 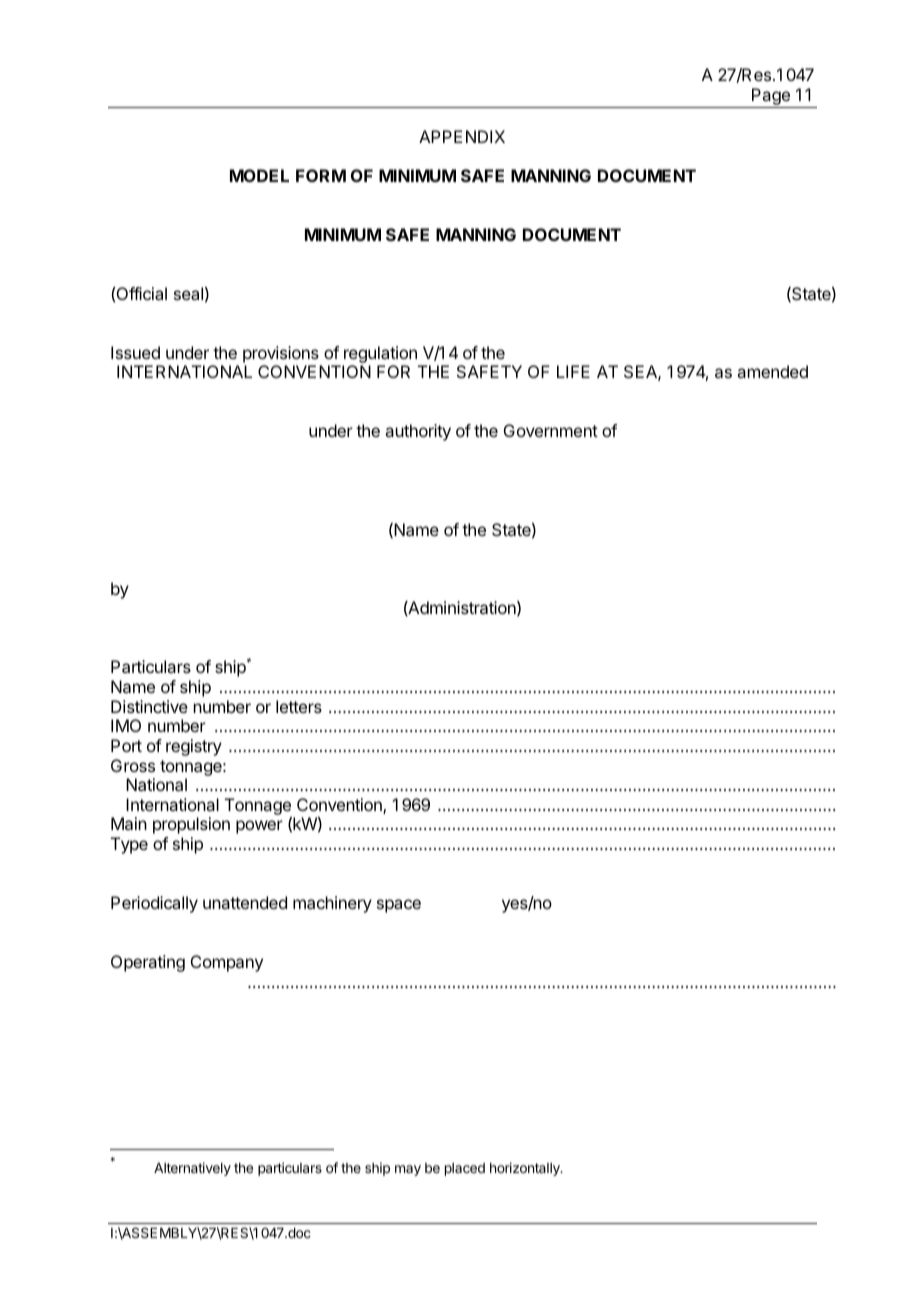 What do you see at coordinates (259, 175) in the image?
I see `MODEL` at bounding box center [259, 175].
